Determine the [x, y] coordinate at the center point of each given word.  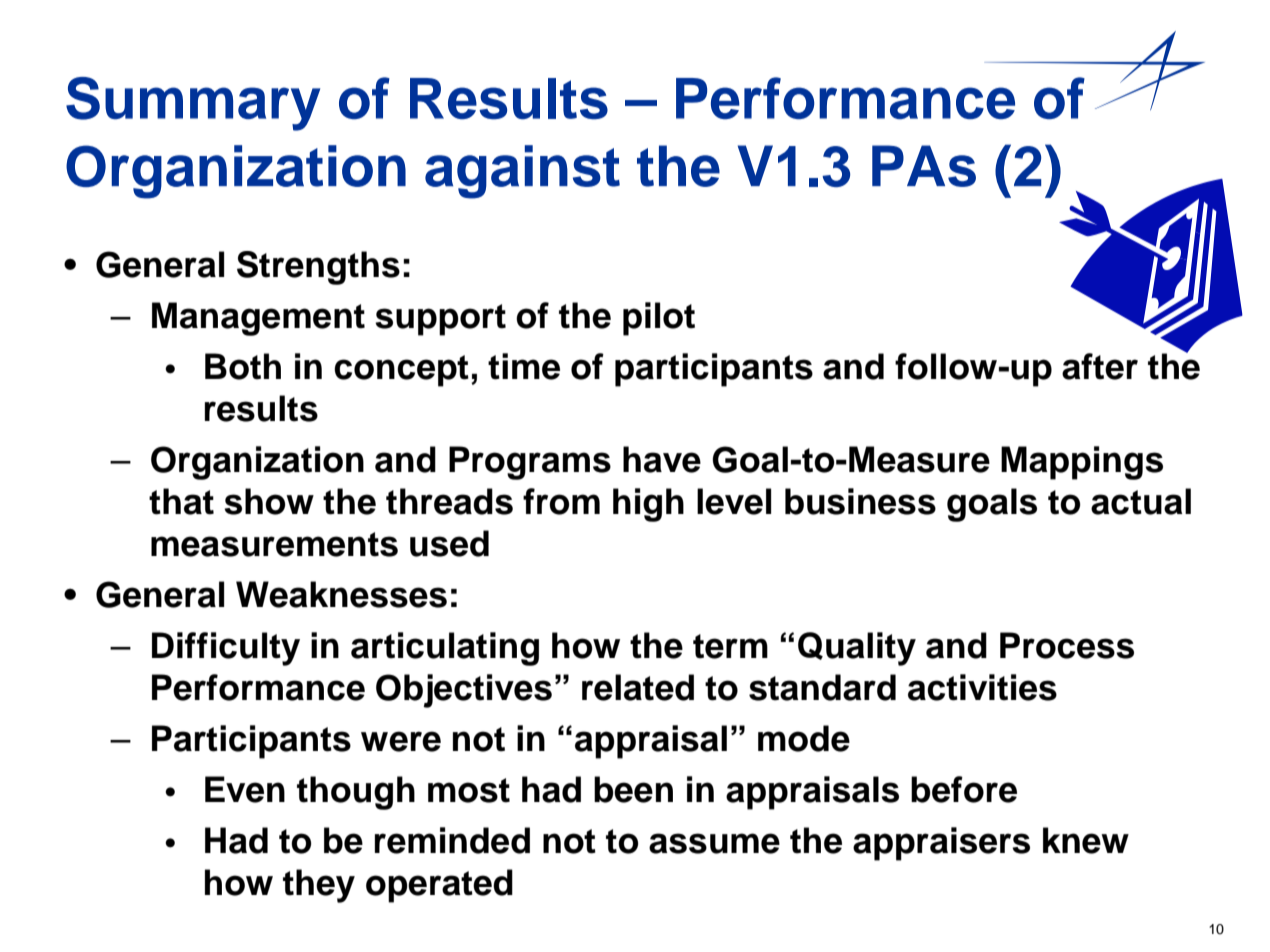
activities [982, 687]
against [522, 172]
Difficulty [226, 649]
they [319, 886]
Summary [193, 104]
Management [258, 319]
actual [1141, 501]
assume [714, 843]
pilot [659, 319]
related [638, 687]
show [269, 501]
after [1100, 366]
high [648, 505]
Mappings [1082, 463]
